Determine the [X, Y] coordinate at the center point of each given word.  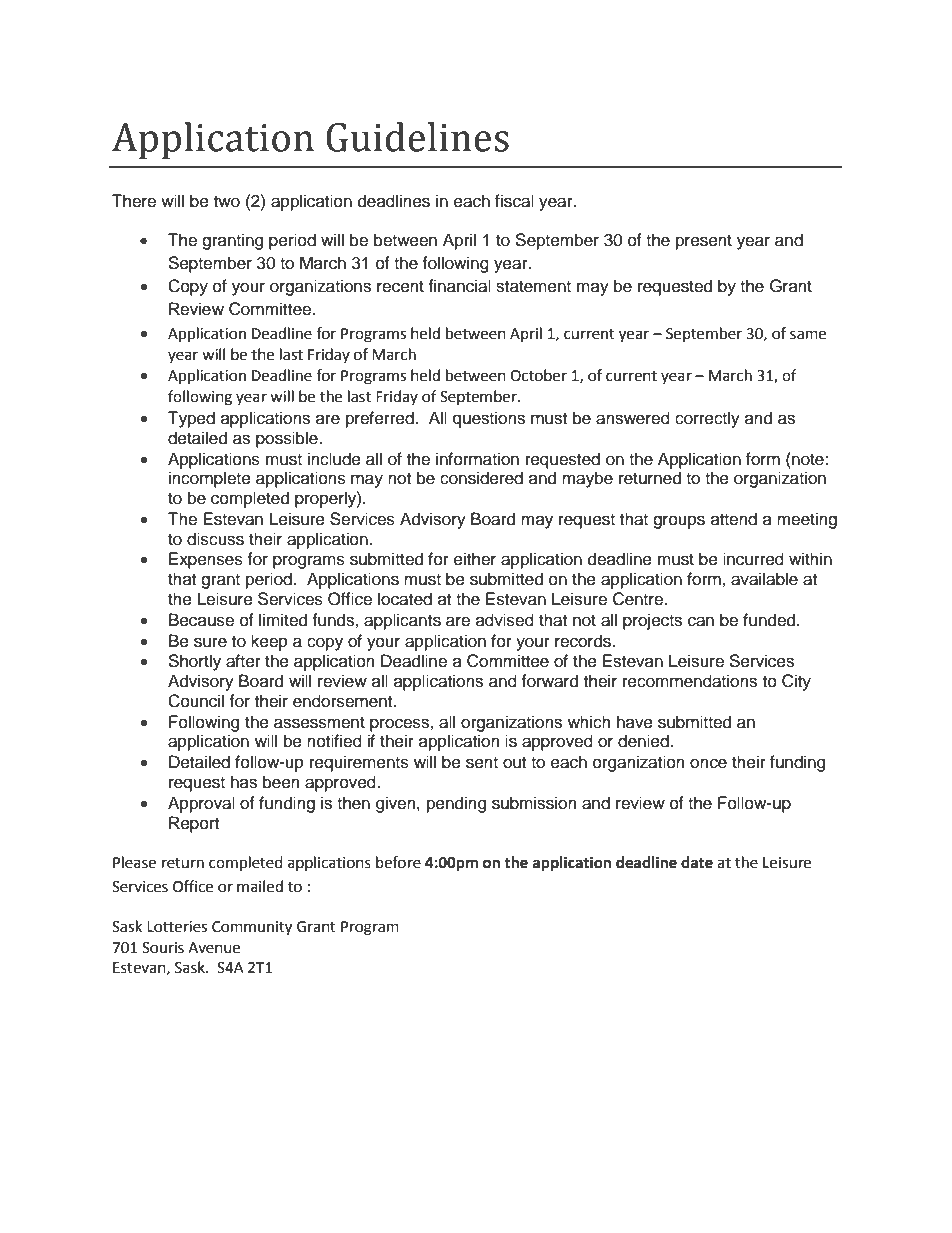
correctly [707, 419]
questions [489, 419]
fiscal [514, 201]
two [227, 202]
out [514, 763]
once [708, 763]
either [475, 559]
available [764, 579]
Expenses [206, 560]
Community [252, 928]
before [398, 862]
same [808, 335]
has [244, 782]
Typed [191, 419]
